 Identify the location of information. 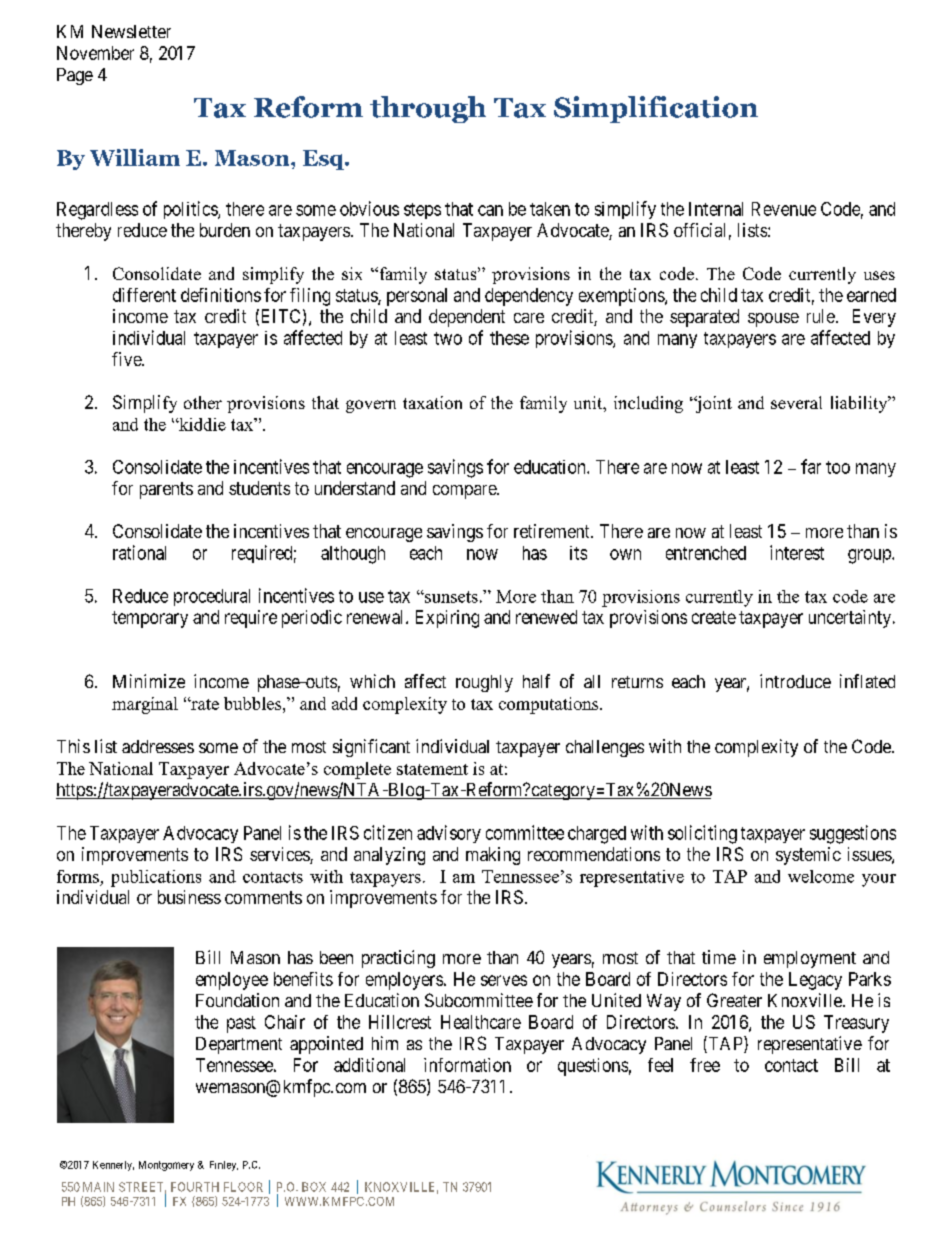
(467, 1065).
